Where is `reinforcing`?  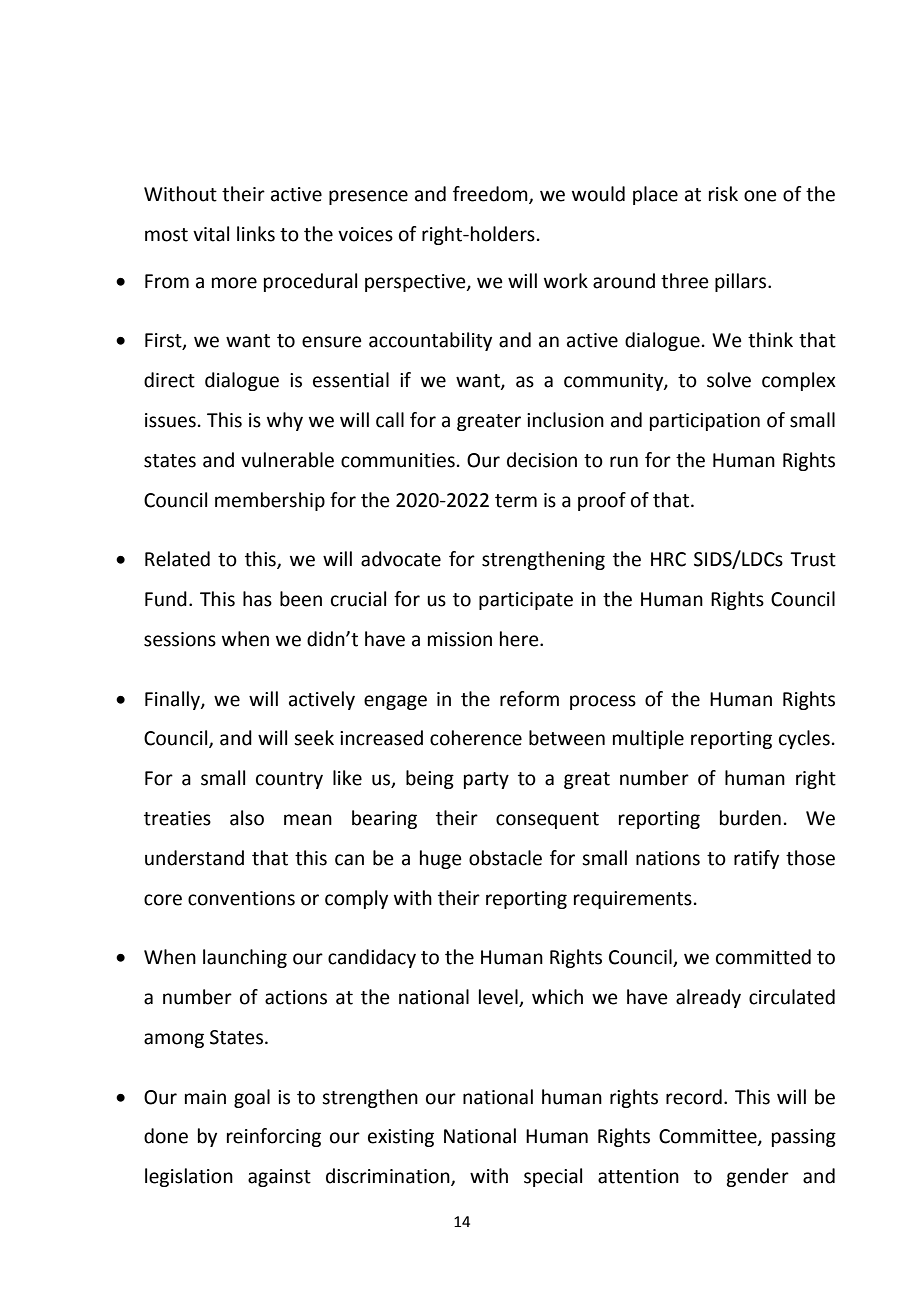 reinforcing is located at coordinates (274, 1137).
